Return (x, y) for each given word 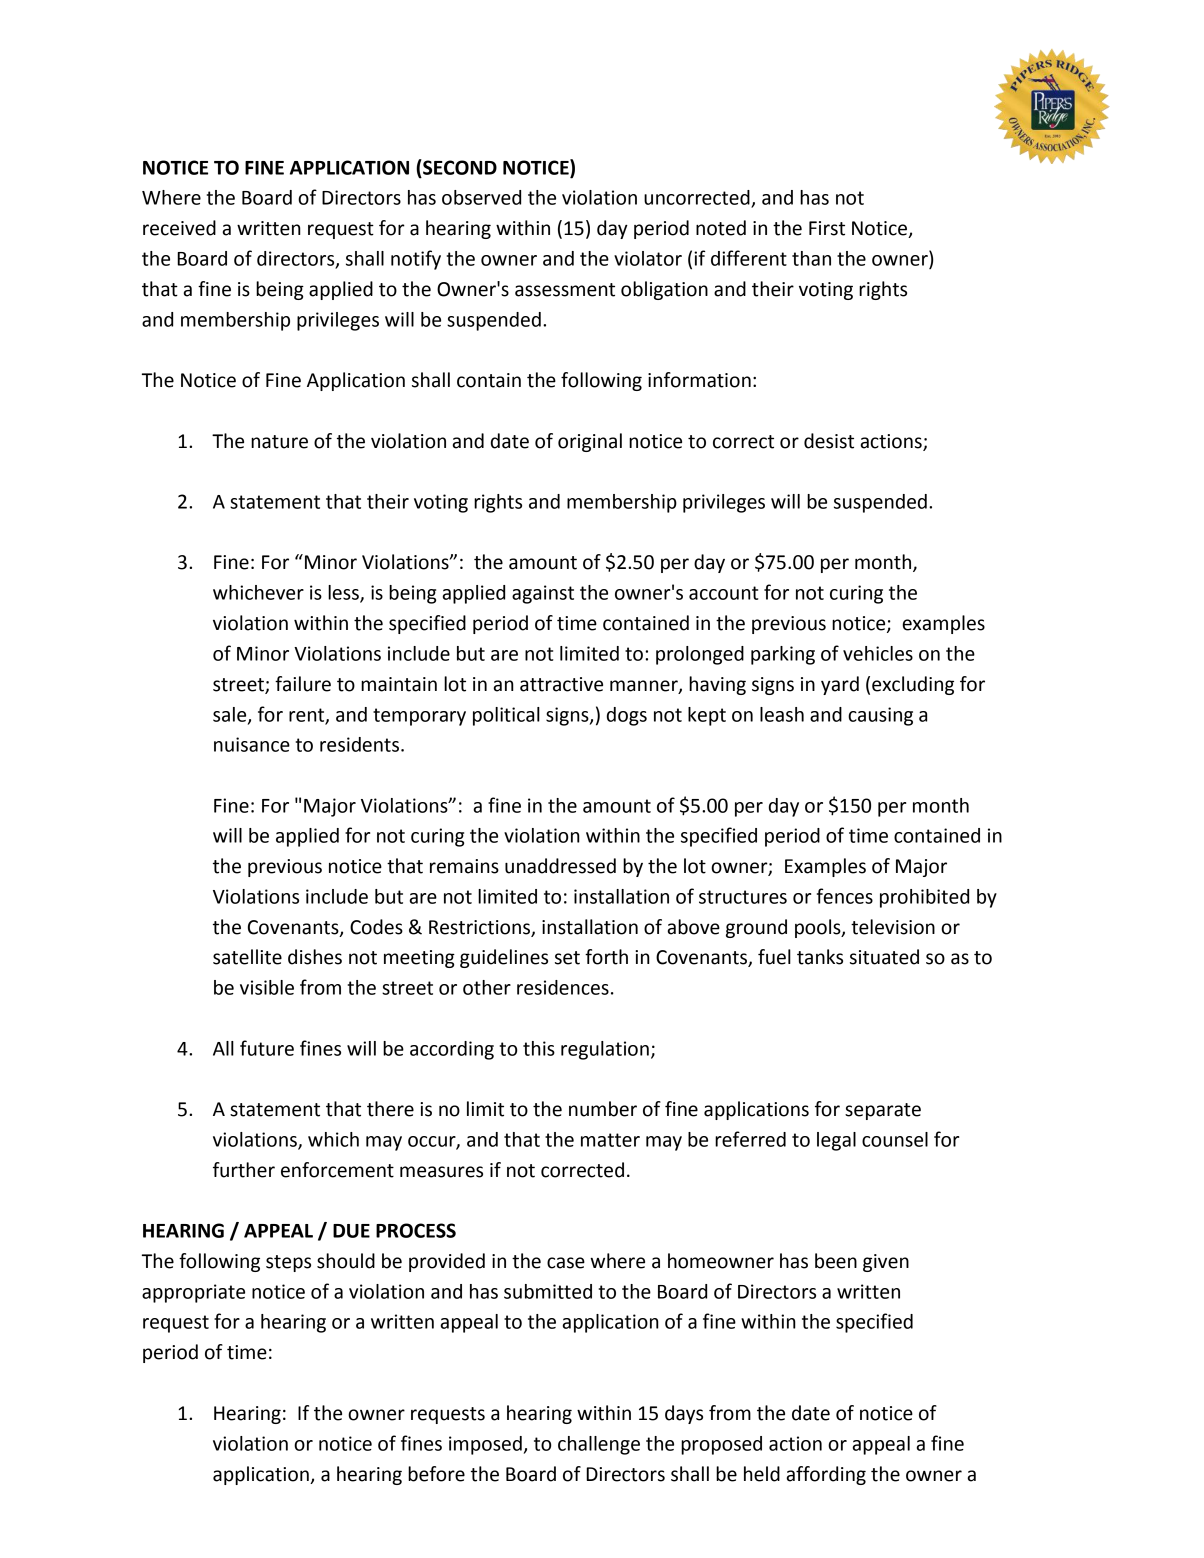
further (244, 1170)
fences (845, 896)
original (590, 442)
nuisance (252, 744)
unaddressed (560, 866)
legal (836, 1141)
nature (279, 442)
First (827, 228)
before (436, 1474)
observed (481, 197)
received (179, 228)
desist (829, 441)
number (603, 1109)
